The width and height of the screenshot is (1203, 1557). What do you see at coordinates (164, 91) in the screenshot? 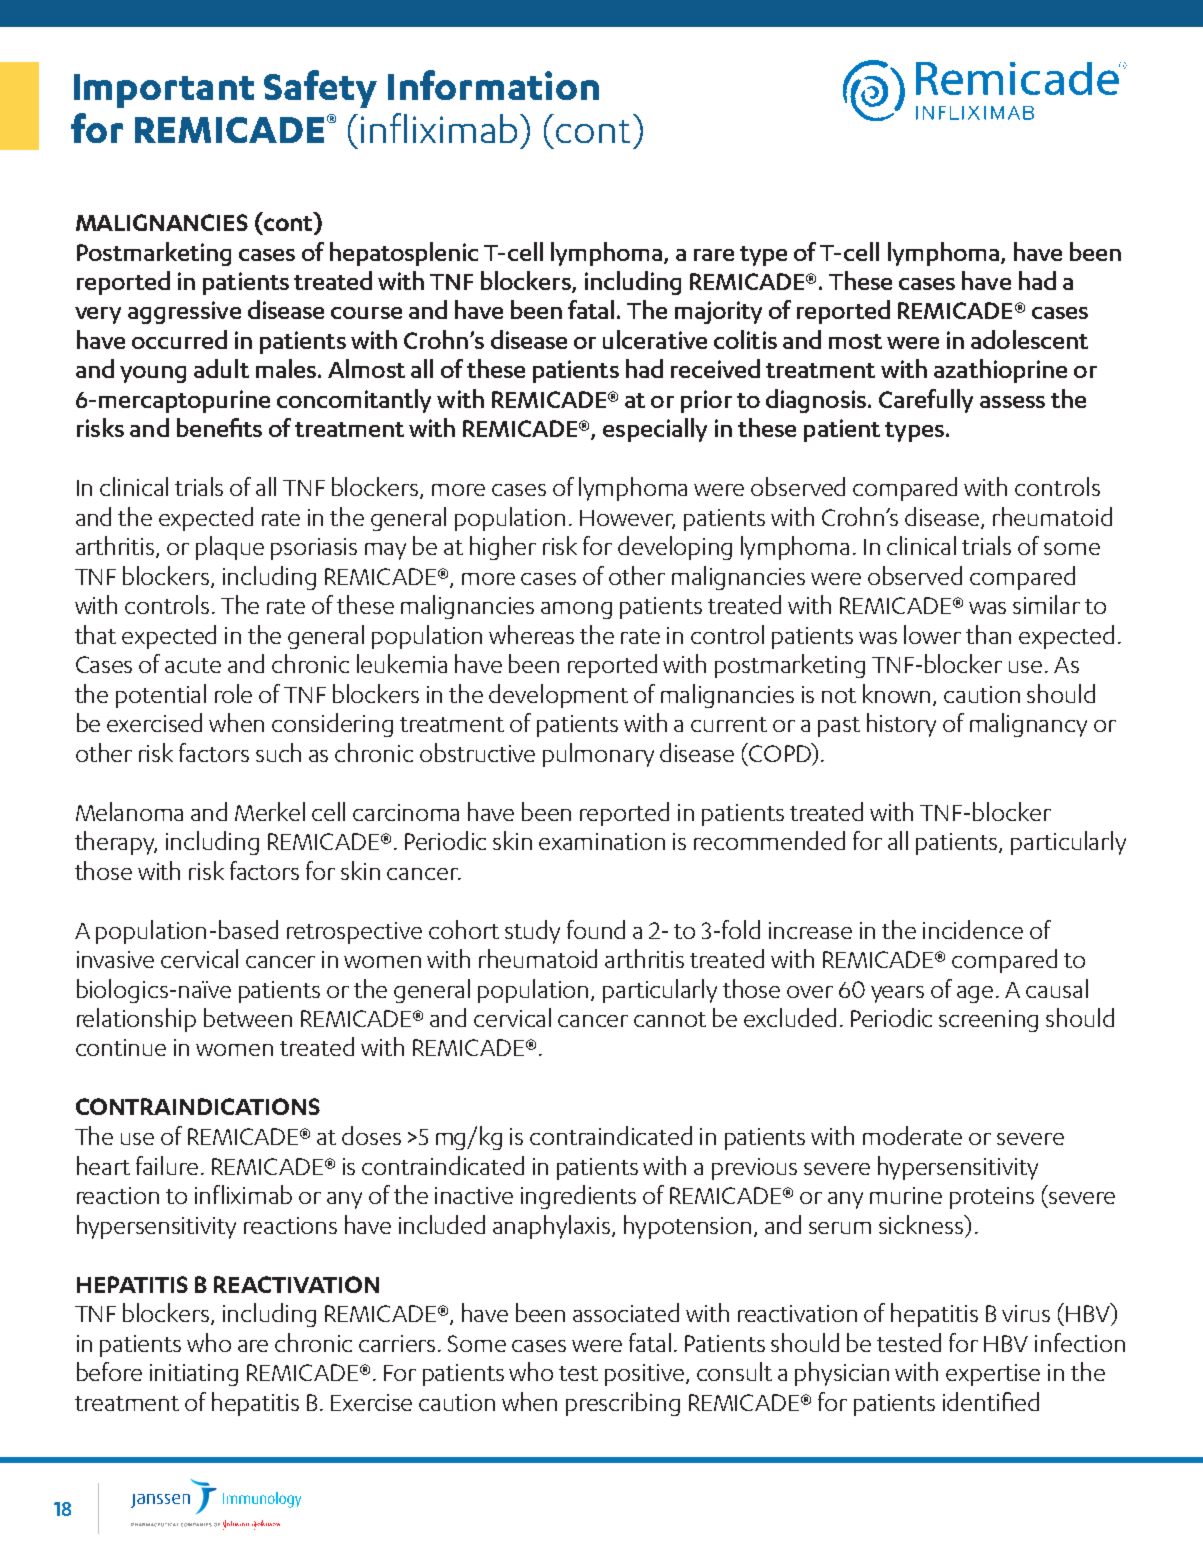
I see `Important` at bounding box center [164, 91].
